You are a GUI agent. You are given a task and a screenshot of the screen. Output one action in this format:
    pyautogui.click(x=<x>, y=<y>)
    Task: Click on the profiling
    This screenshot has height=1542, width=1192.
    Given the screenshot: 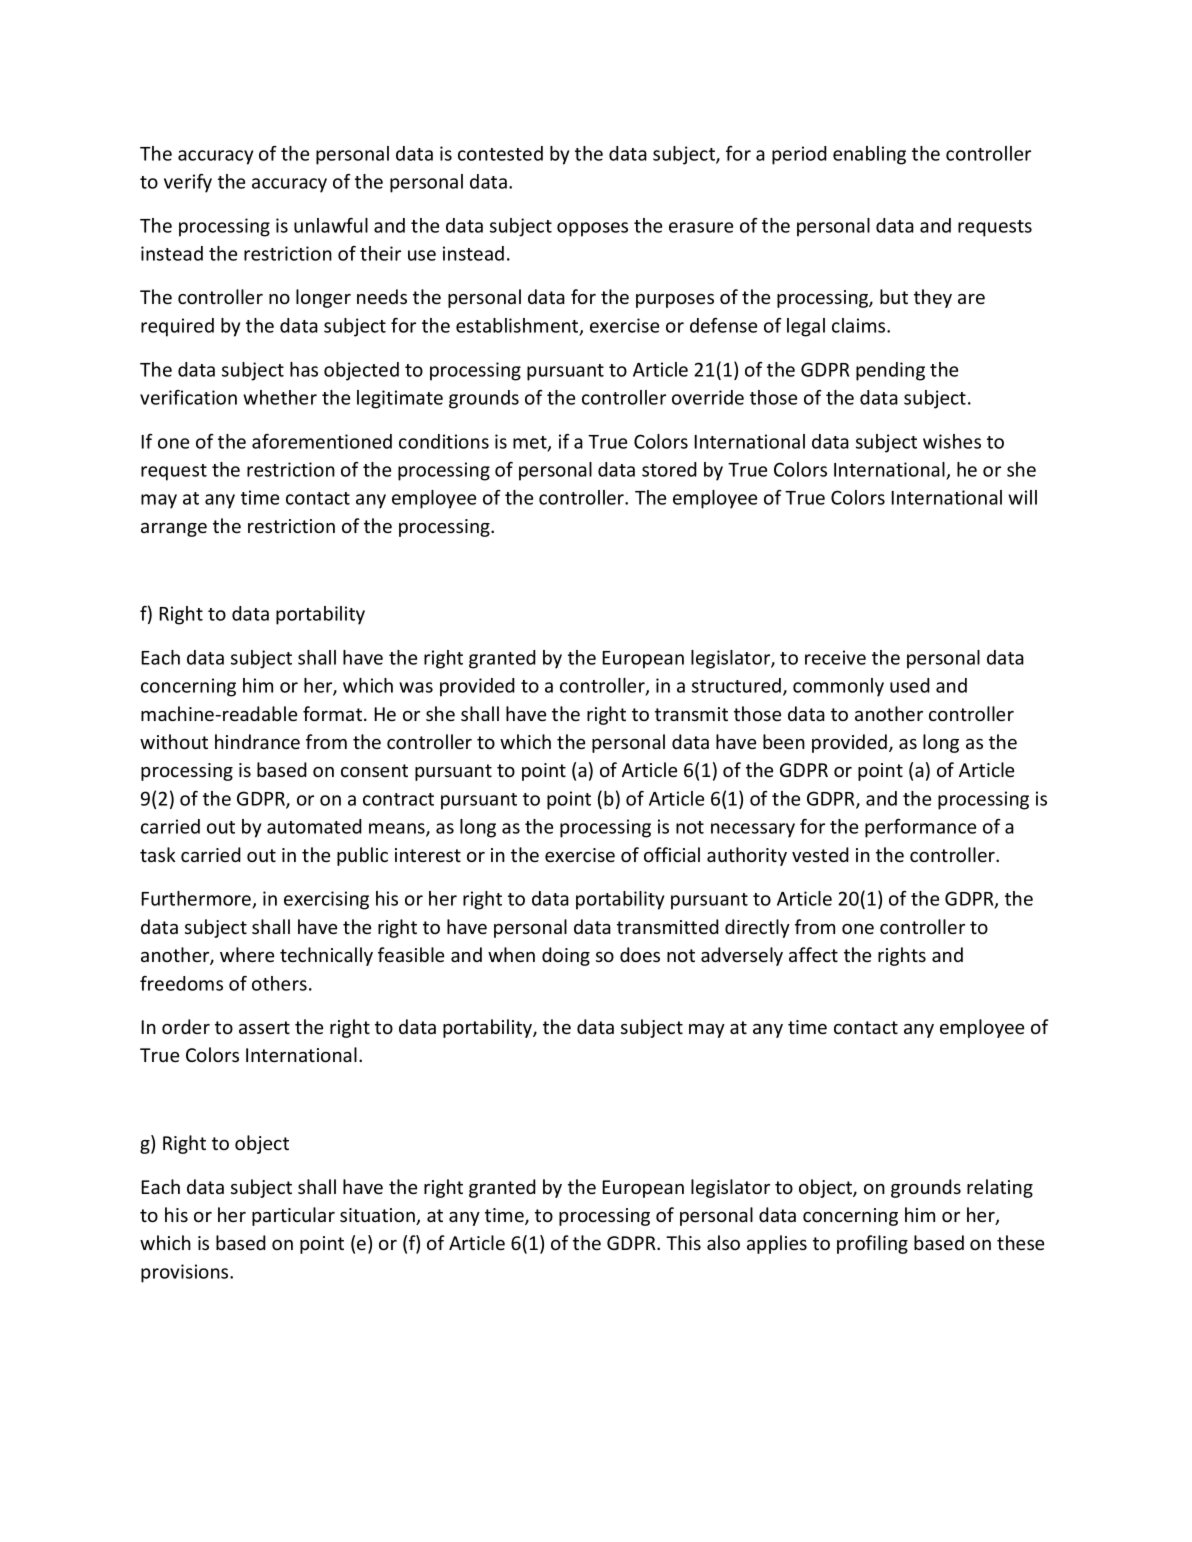 What is the action you would take?
    pyautogui.click(x=872, y=1244)
